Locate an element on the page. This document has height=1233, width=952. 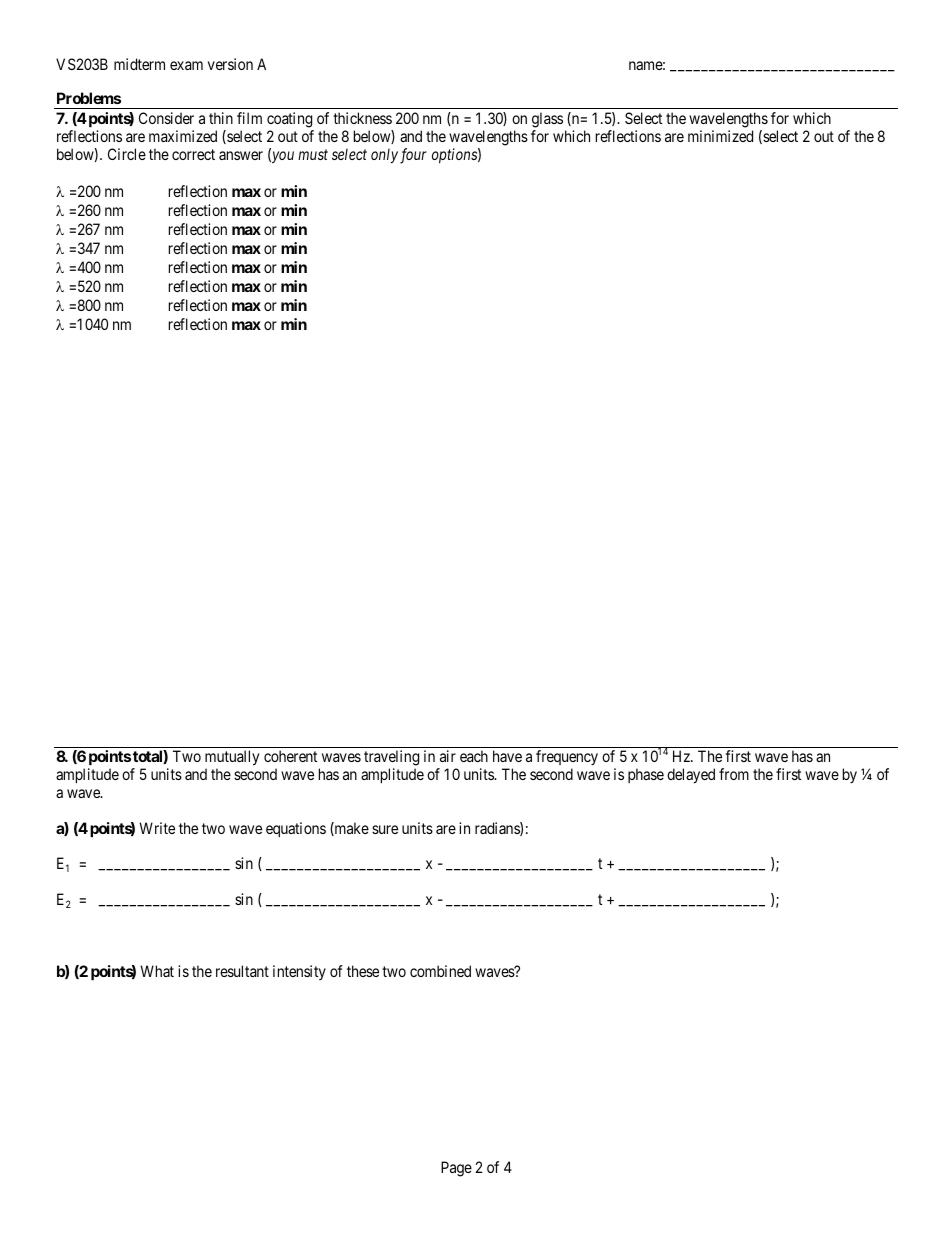
correct is located at coordinates (193, 154).
